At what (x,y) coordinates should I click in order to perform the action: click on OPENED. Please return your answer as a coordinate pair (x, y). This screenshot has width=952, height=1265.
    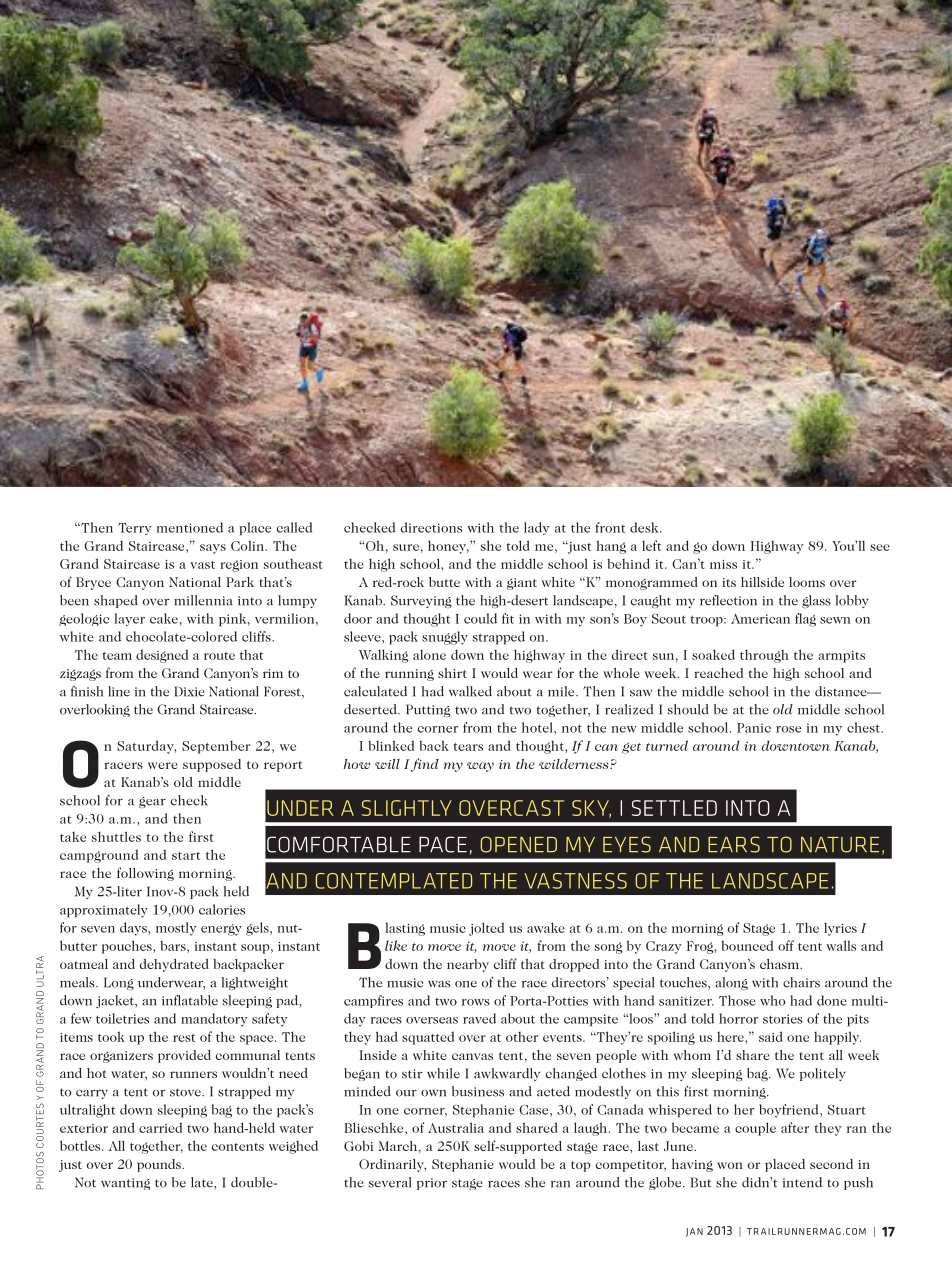
    Looking at the image, I should click on (519, 844).
